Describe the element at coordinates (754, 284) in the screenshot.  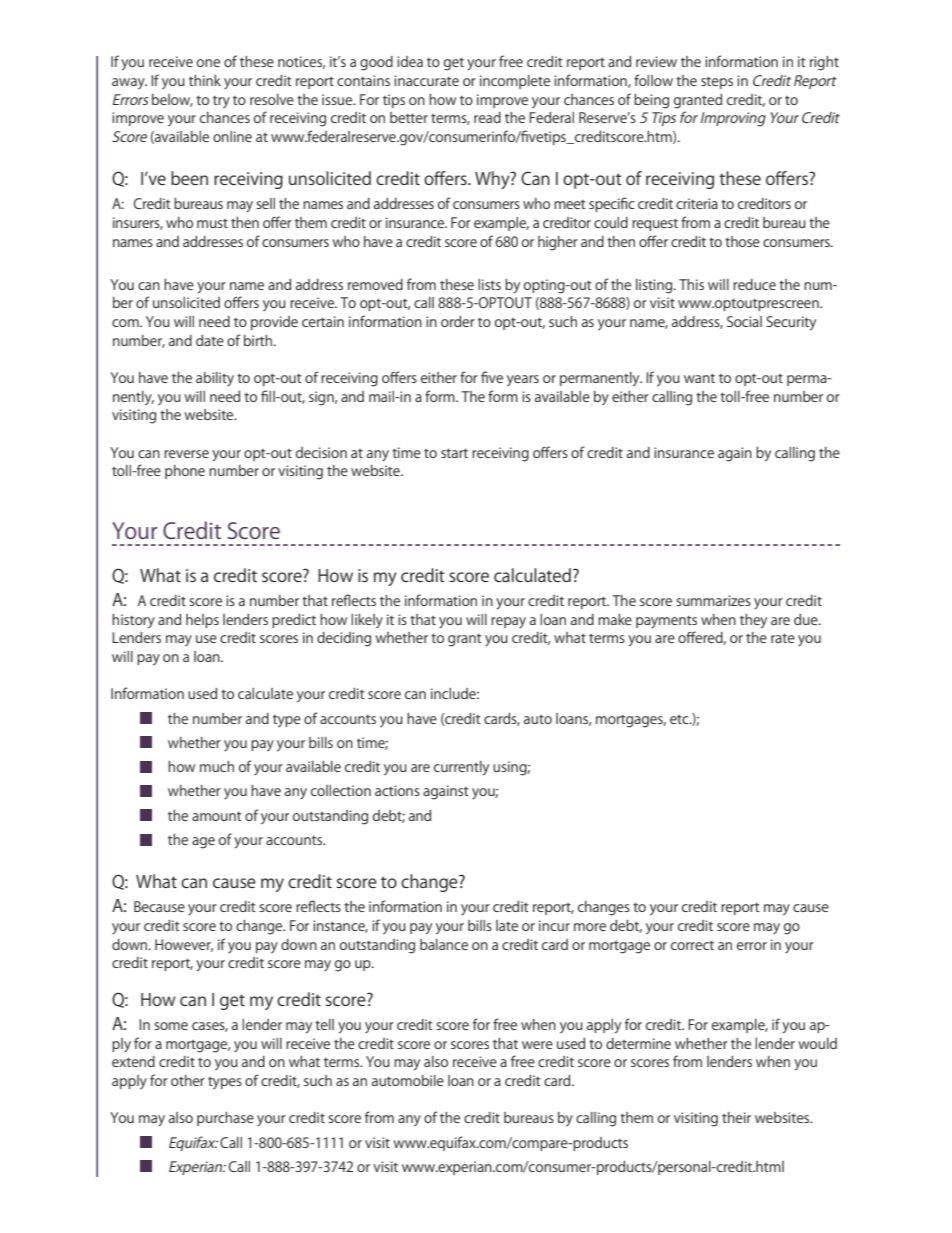
I see `reduce` at that location.
